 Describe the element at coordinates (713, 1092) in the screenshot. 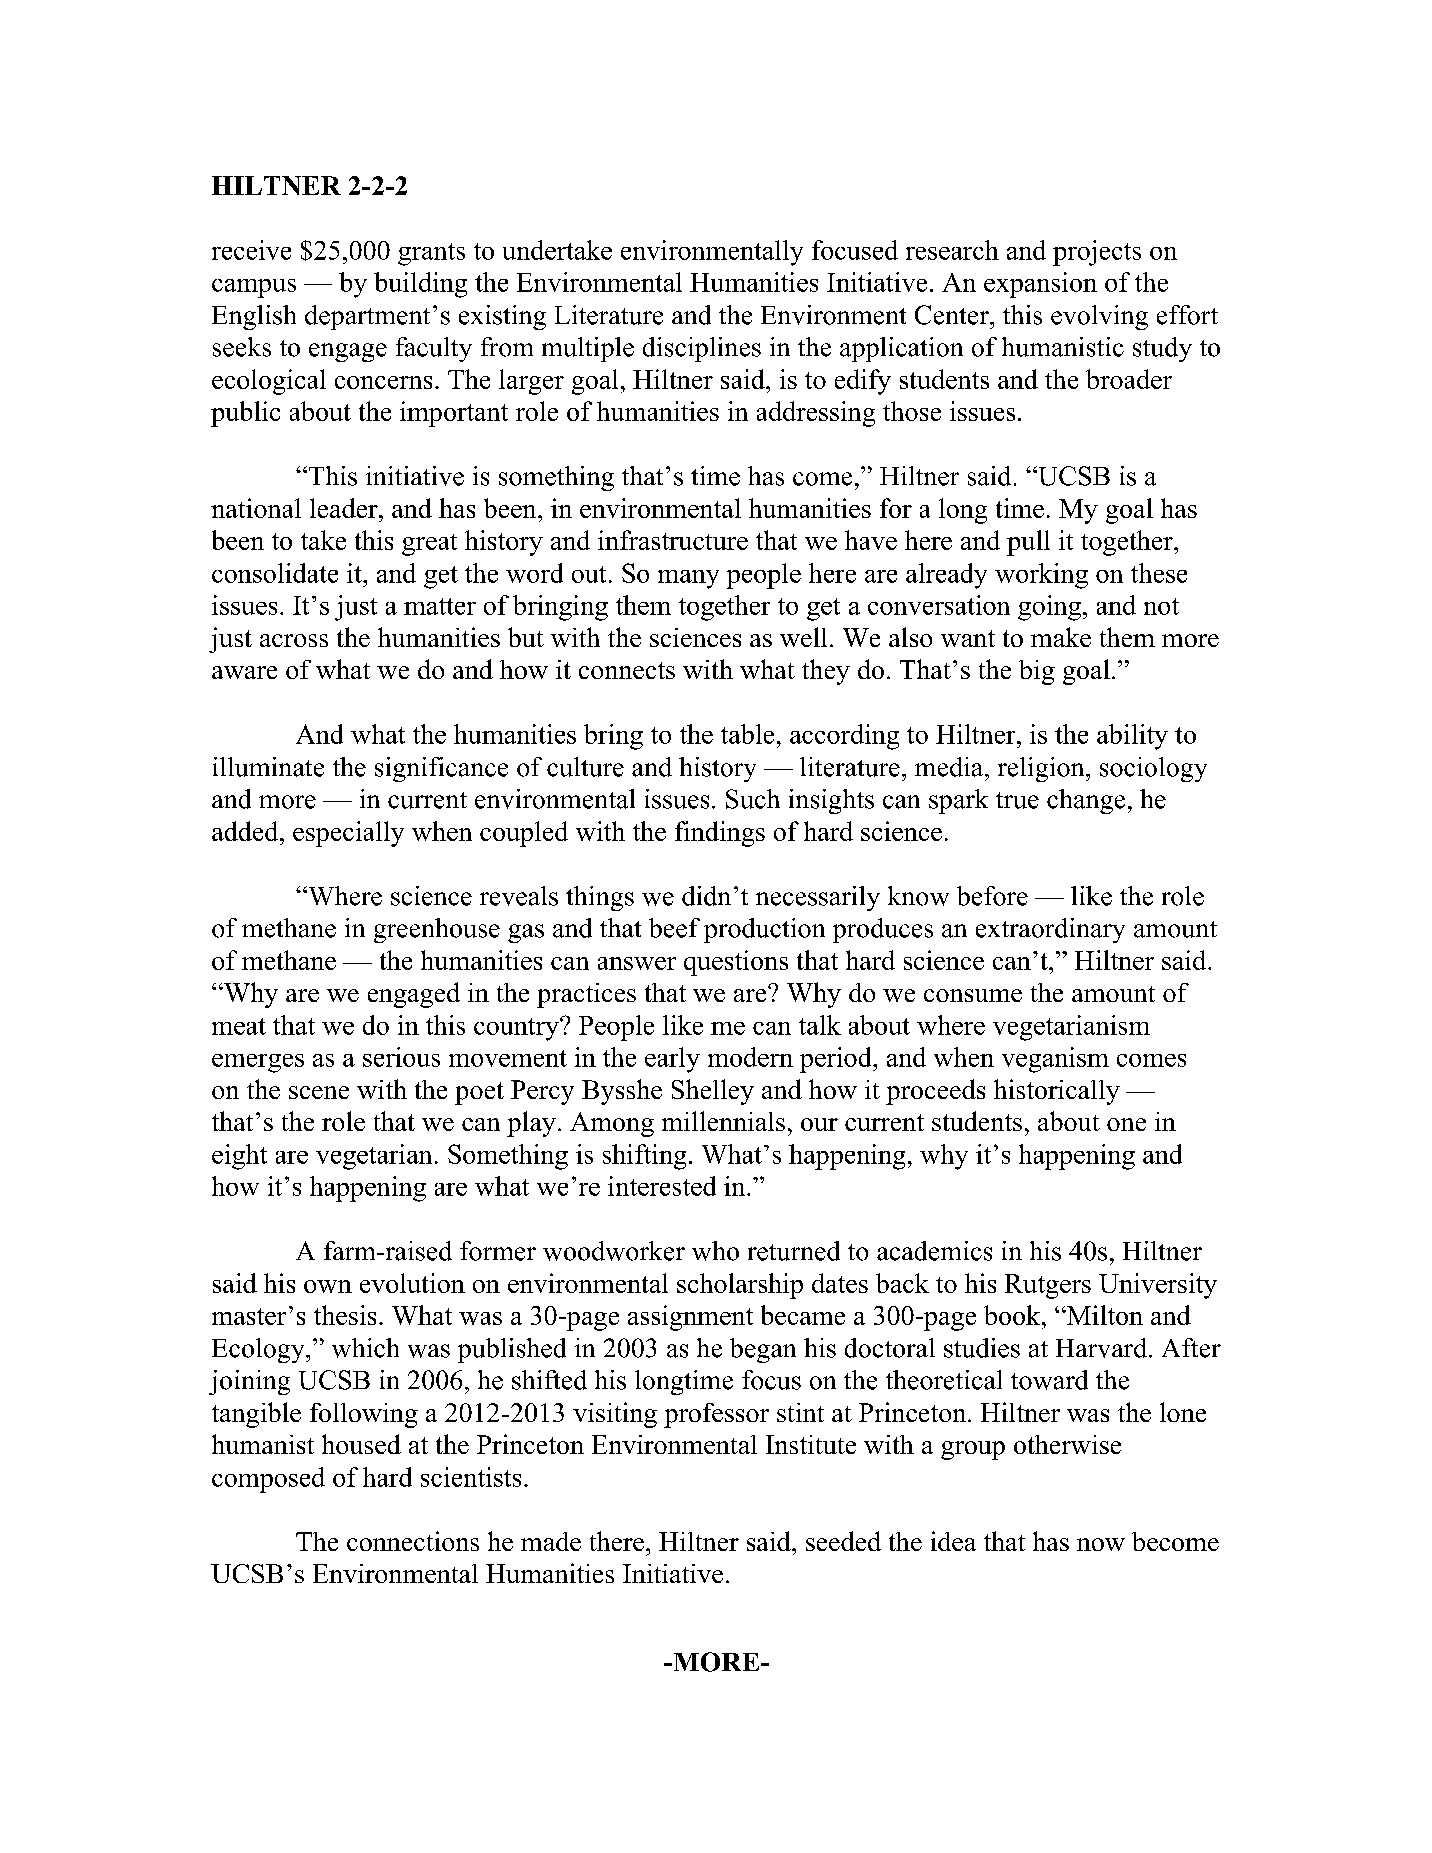

I see `Shelley` at that location.
